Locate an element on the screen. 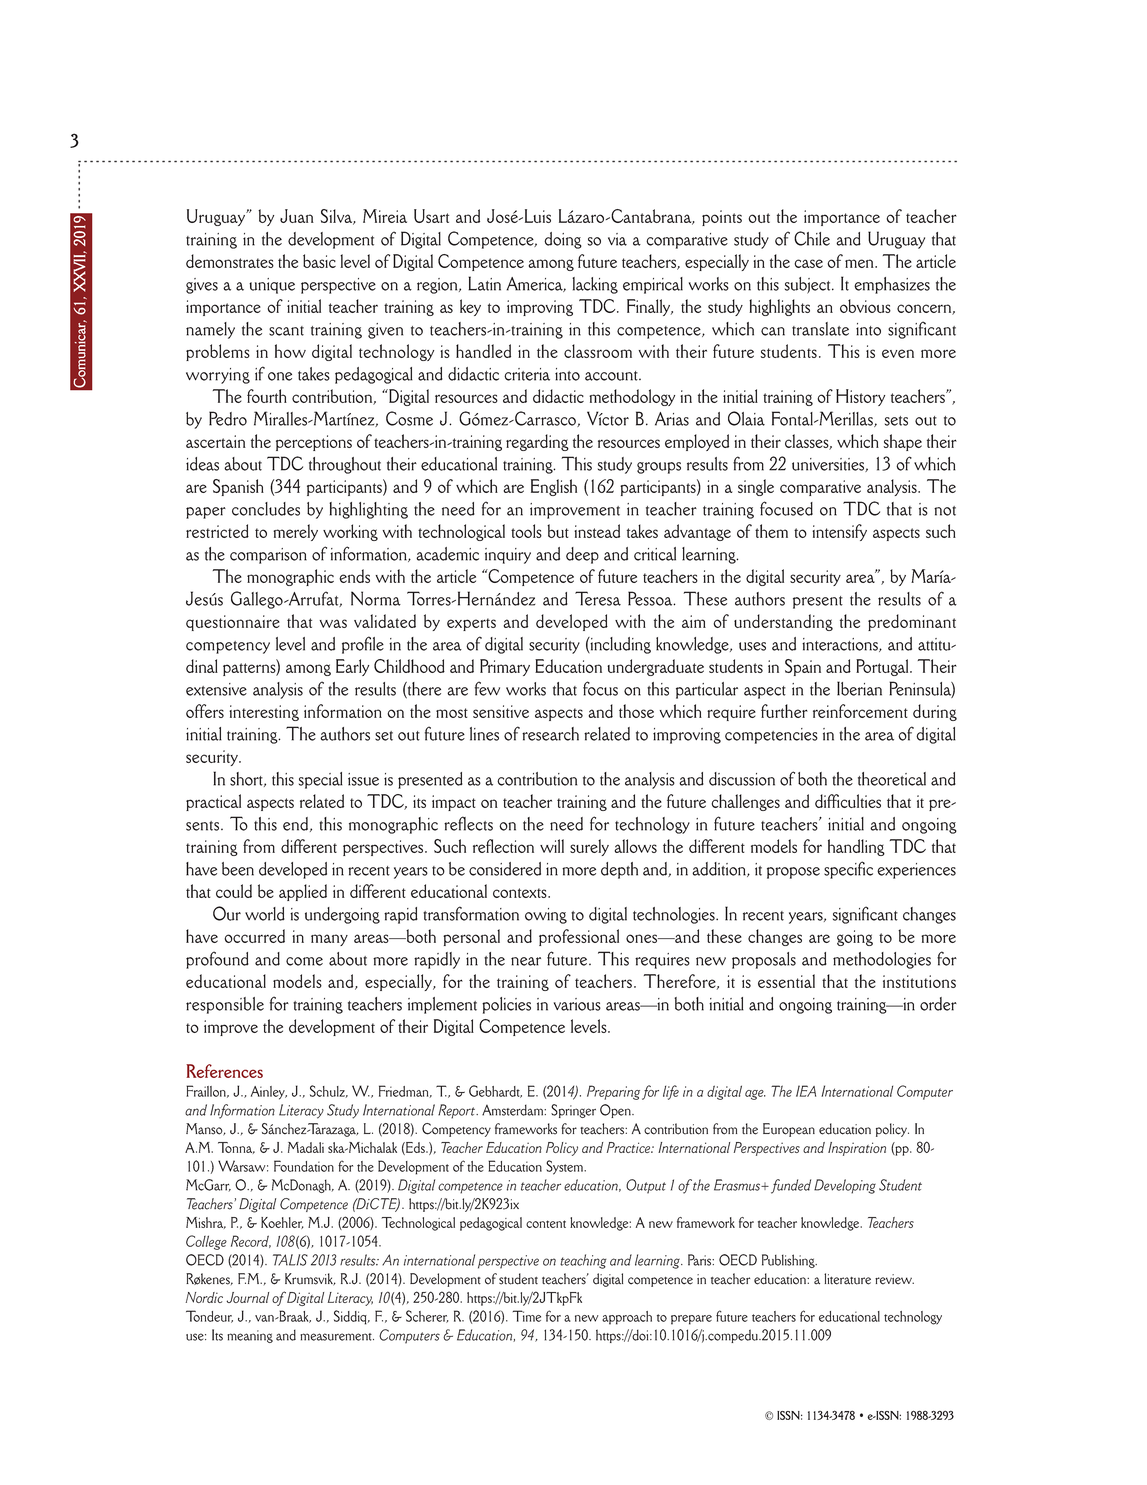 The image size is (1147, 1485). various is located at coordinates (577, 1004).
